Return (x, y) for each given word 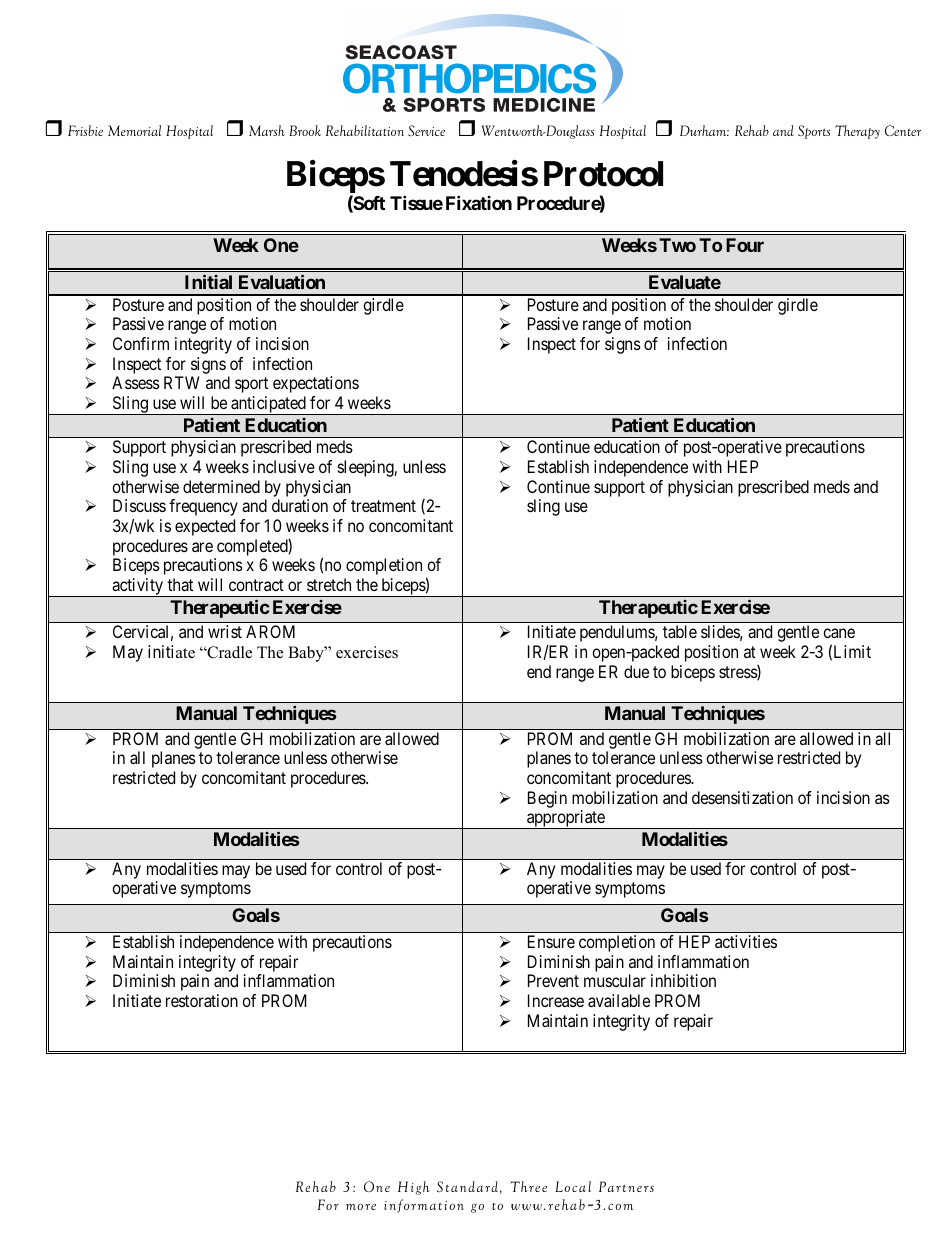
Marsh (267, 130)
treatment (383, 506)
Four (745, 245)
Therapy (857, 132)
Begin (547, 799)
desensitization (742, 797)
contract (256, 585)
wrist (225, 631)
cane (839, 633)
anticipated (268, 405)
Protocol (603, 174)
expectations (316, 384)
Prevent (553, 980)
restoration (202, 1000)
